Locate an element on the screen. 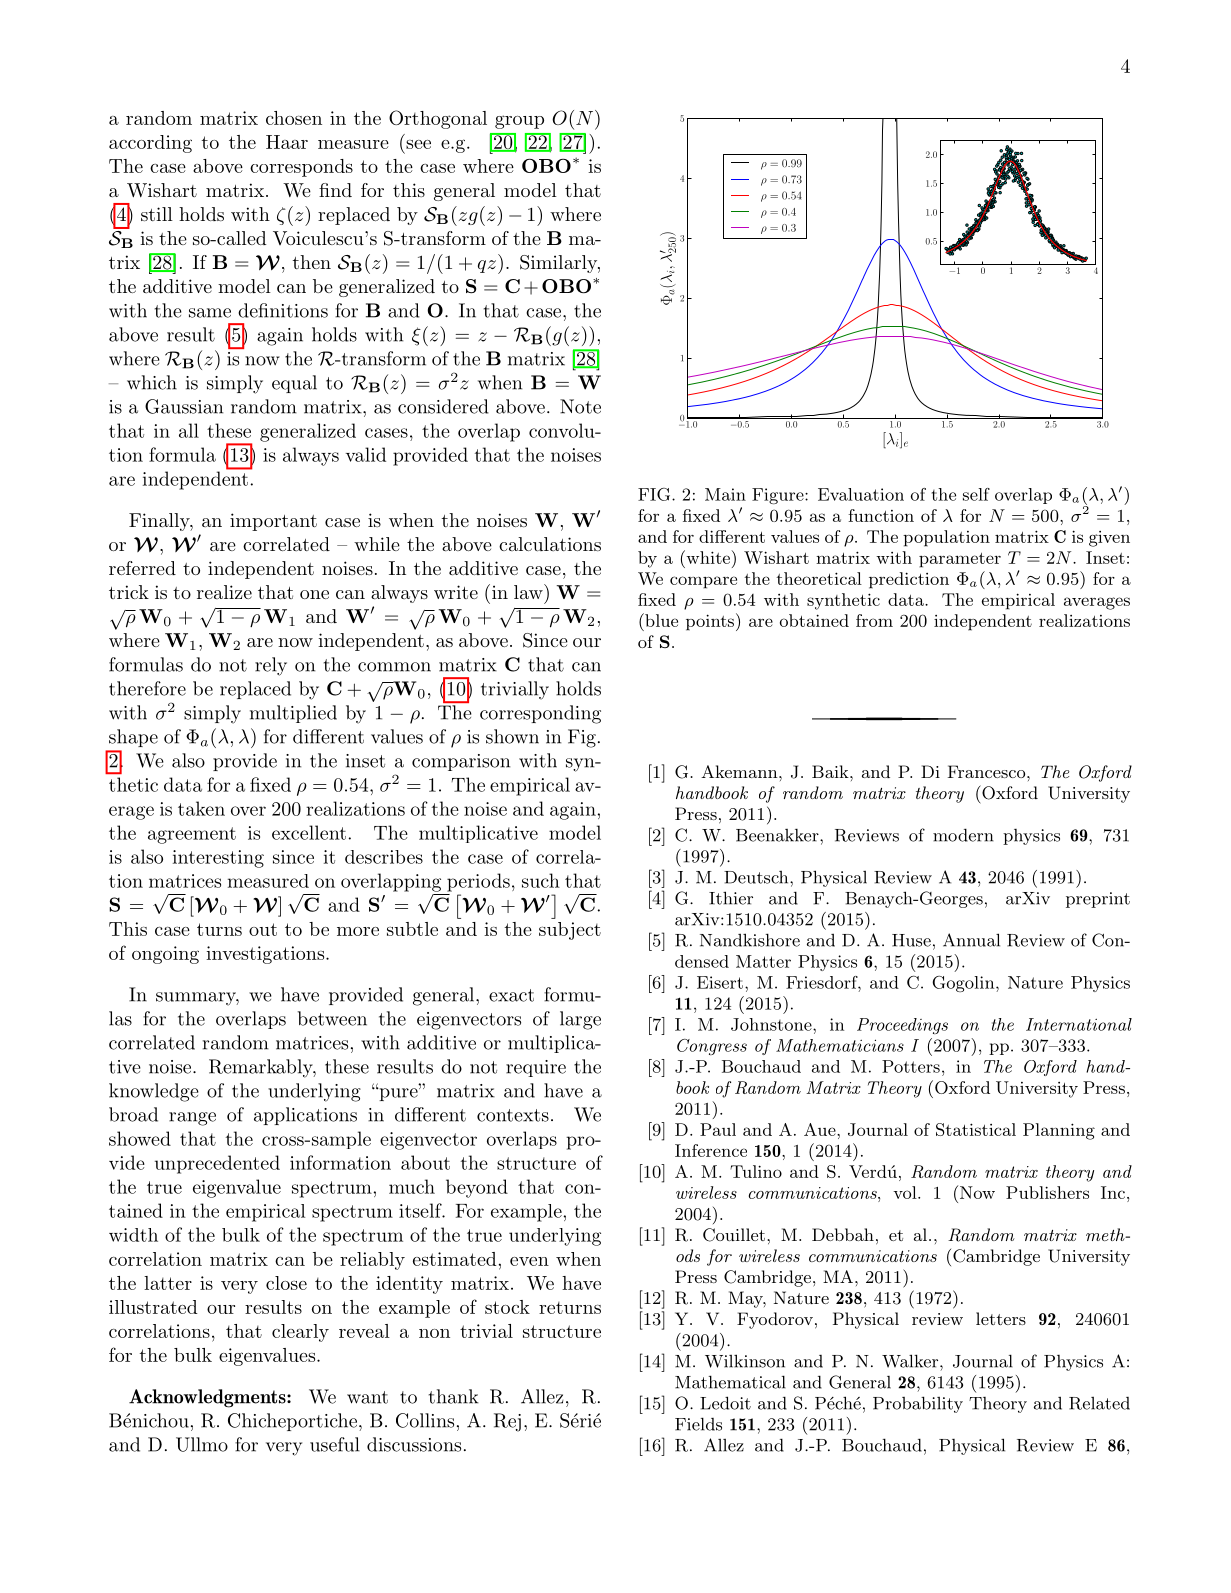 This screenshot has width=1231, height=1593. shown is located at coordinates (512, 736).
